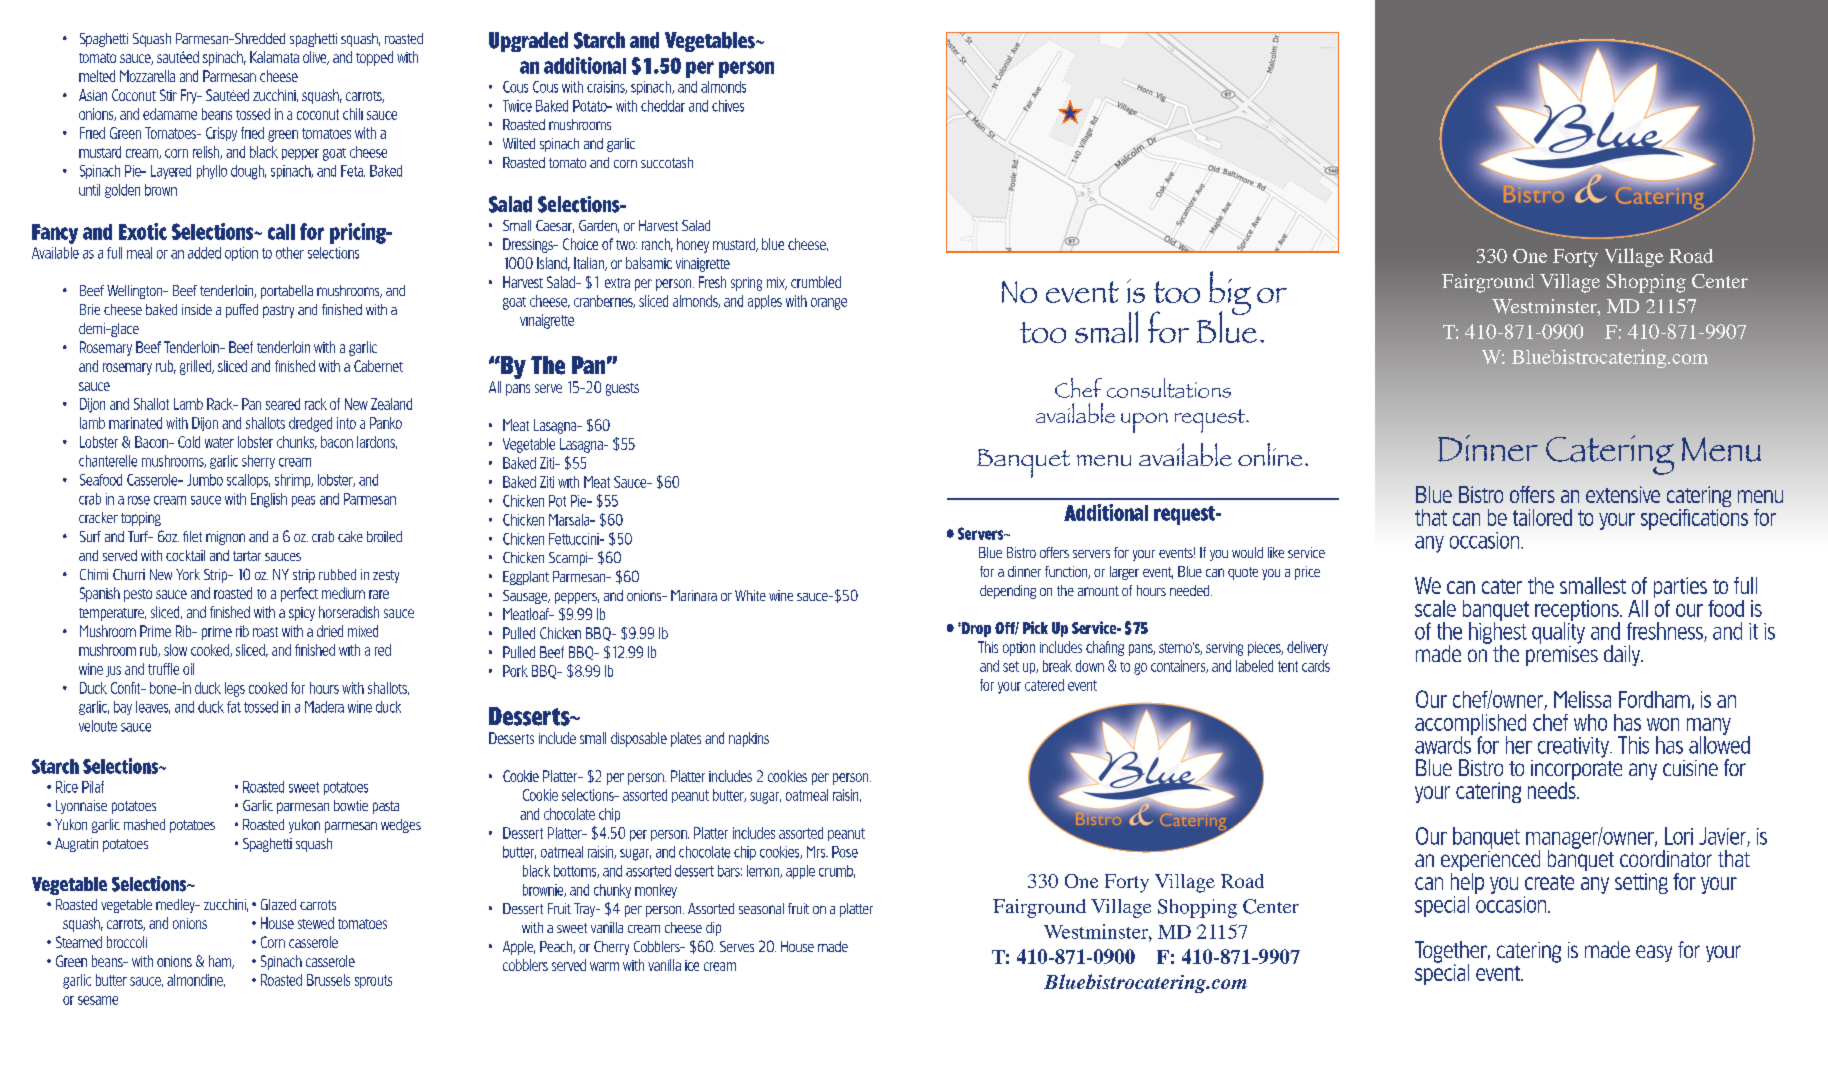  Describe the element at coordinates (1008, 592) in the screenshot. I see `depending` at that location.
